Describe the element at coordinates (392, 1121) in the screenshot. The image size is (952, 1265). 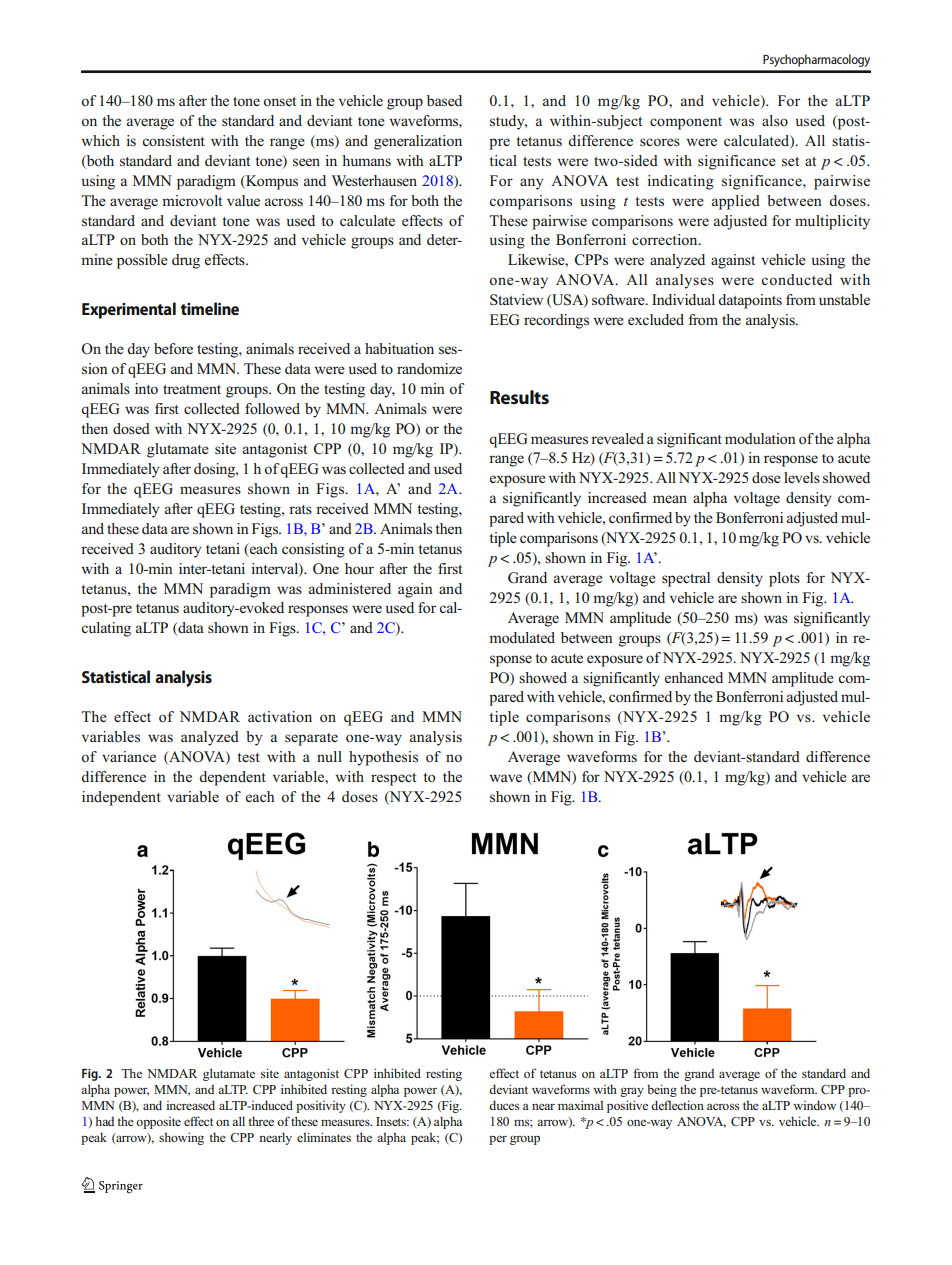
I see `Insets` at that location.
